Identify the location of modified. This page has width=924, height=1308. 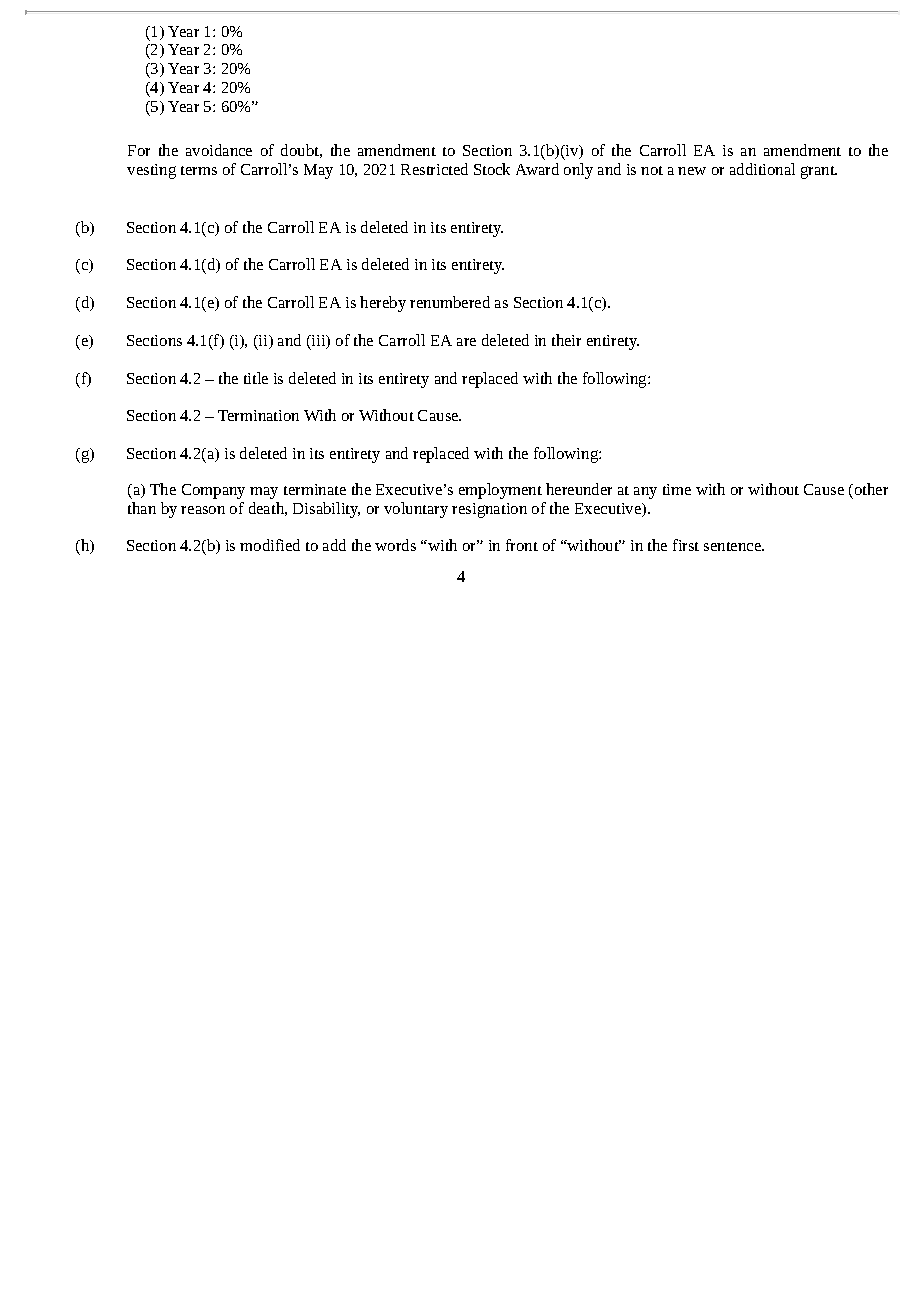
(270, 545).
